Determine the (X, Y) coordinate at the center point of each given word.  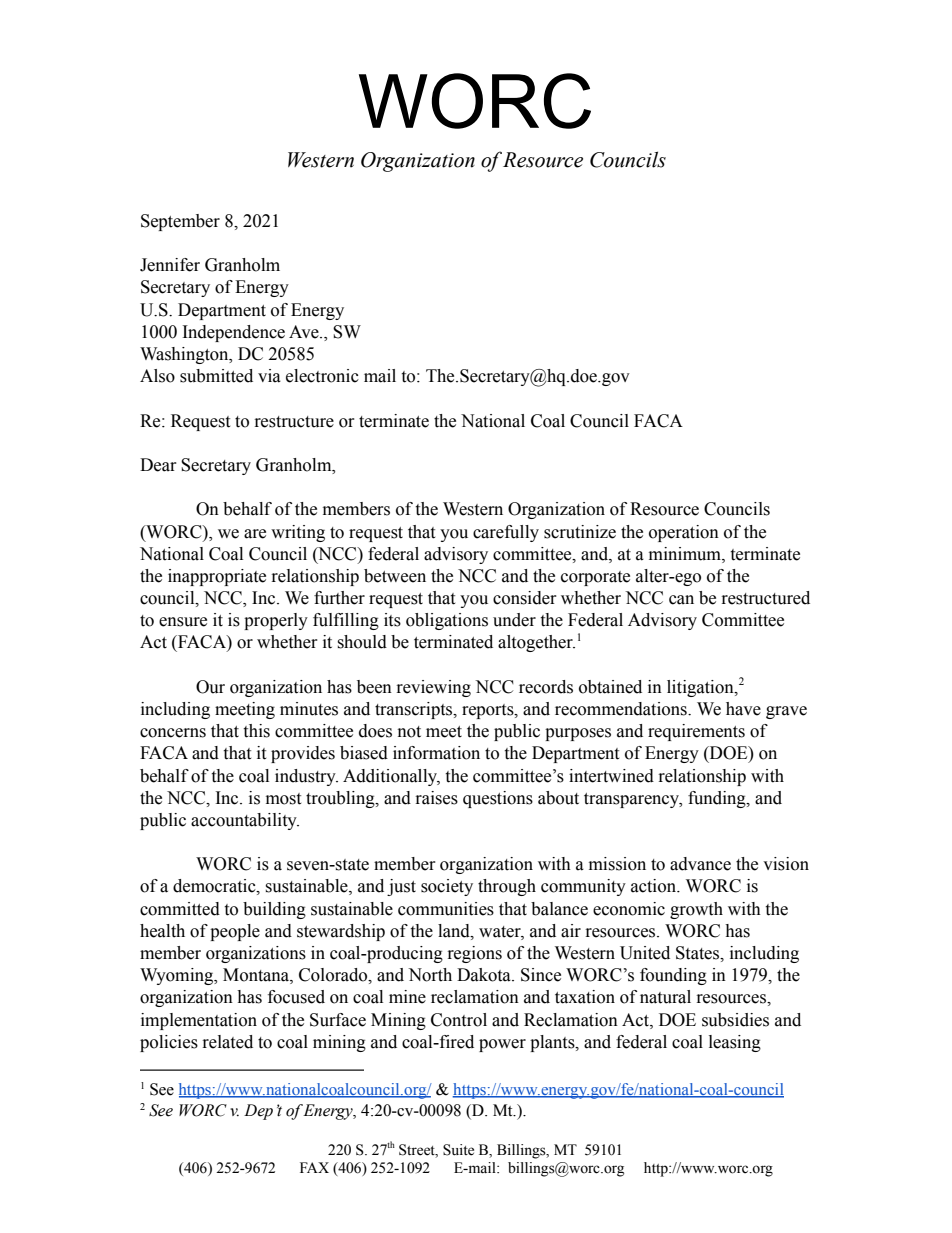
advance (700, 864)
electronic (322, 376)
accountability (245, 821)
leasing (735, 1043)
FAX (314, 1167)
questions (498, 799)
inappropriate (217, 577)
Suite (458, 1150)
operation (684, 533)
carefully (506, 533)
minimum (686, 554)
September (180, 222)
